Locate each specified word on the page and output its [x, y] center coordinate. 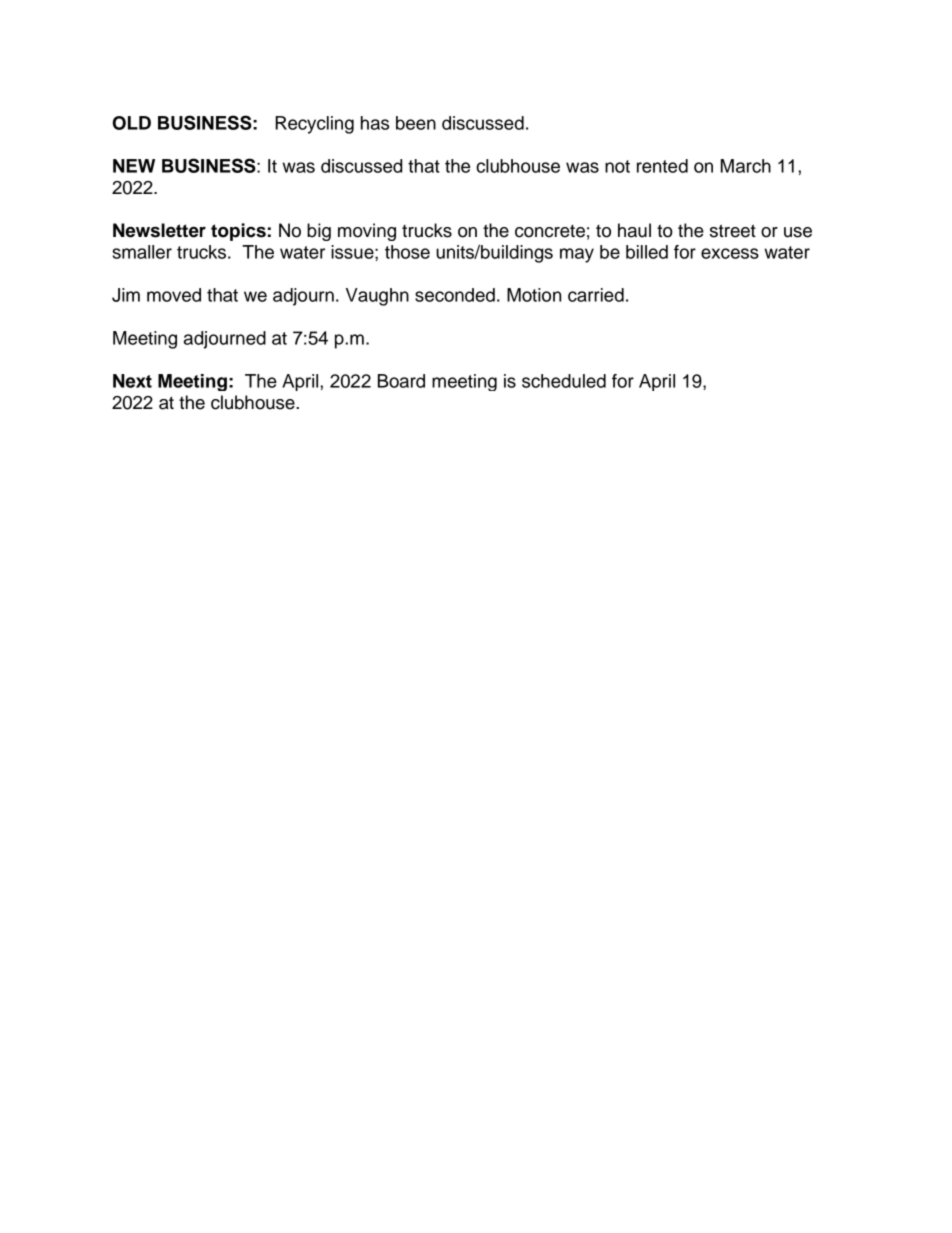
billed [647, 252]
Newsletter [159, 230]
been [416, 123]
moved [174, 295]
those [407, 252]
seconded [455, 295]
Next [132, 381]
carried [596, 295]
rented [662, 166]
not [617, 166]
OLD [132, 123]
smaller [142, 252]
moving [367, 232]
